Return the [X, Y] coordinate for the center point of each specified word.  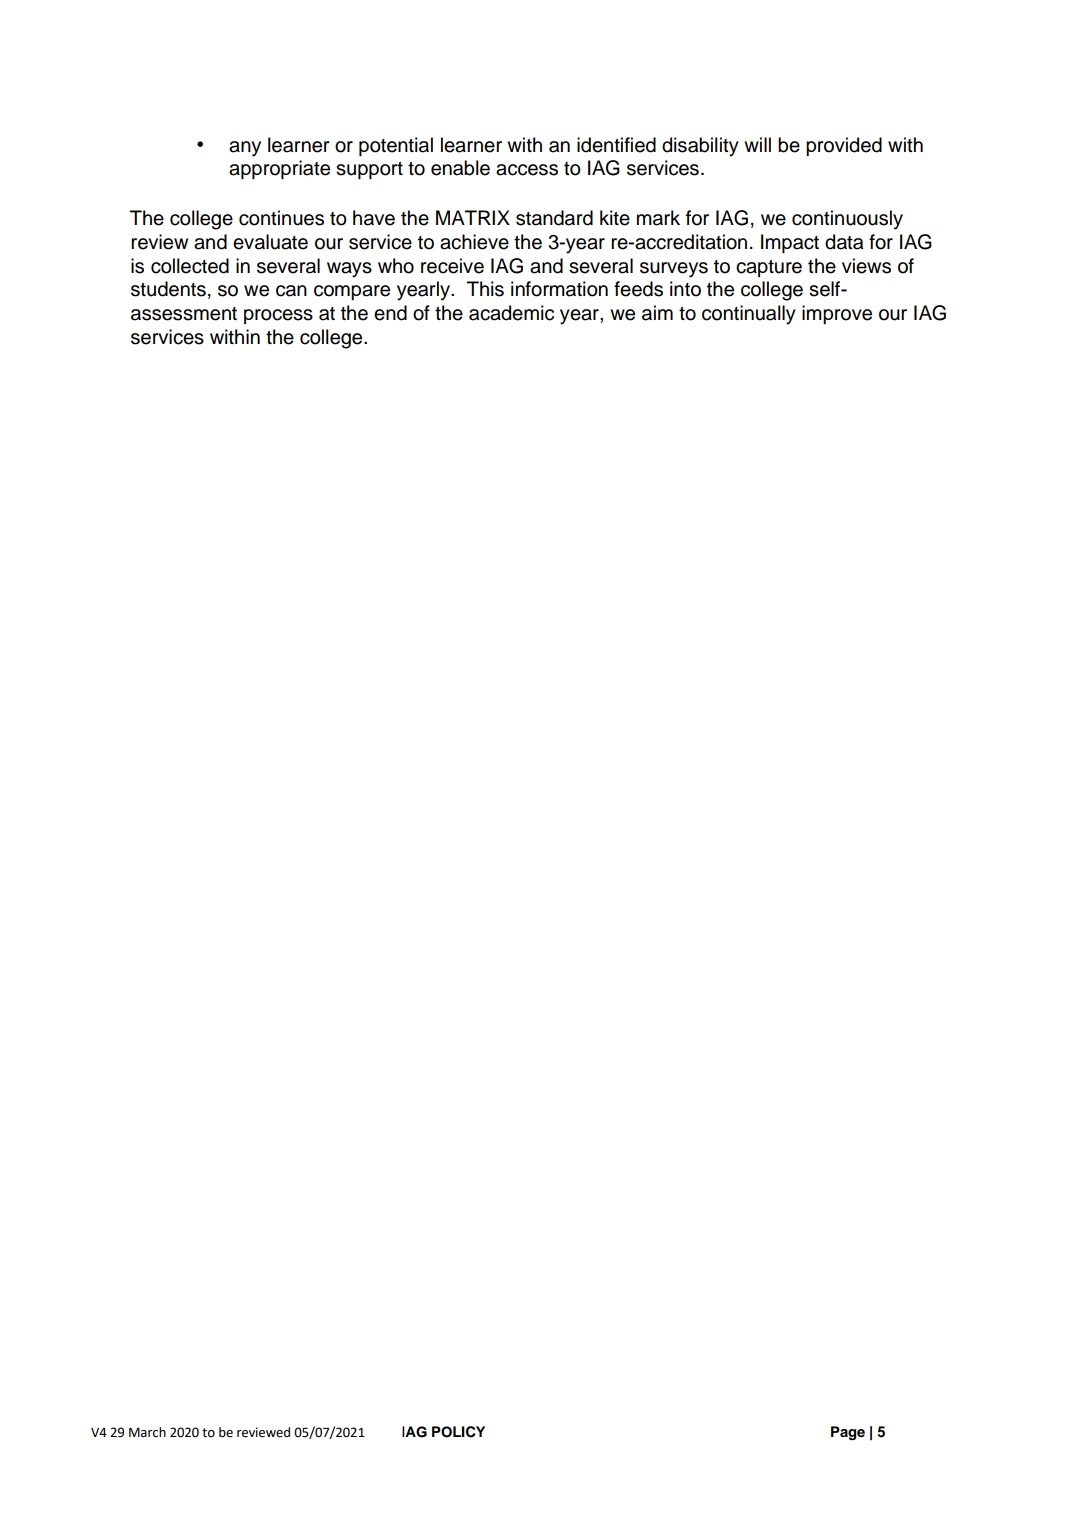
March [147, 1432]
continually [749, 315]
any [245, 149]
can [291, 291]
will [757, 144]
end [390, 313]
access [527, 170]
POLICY [458, 1432]
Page [848, 1433]
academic [511, 313]
